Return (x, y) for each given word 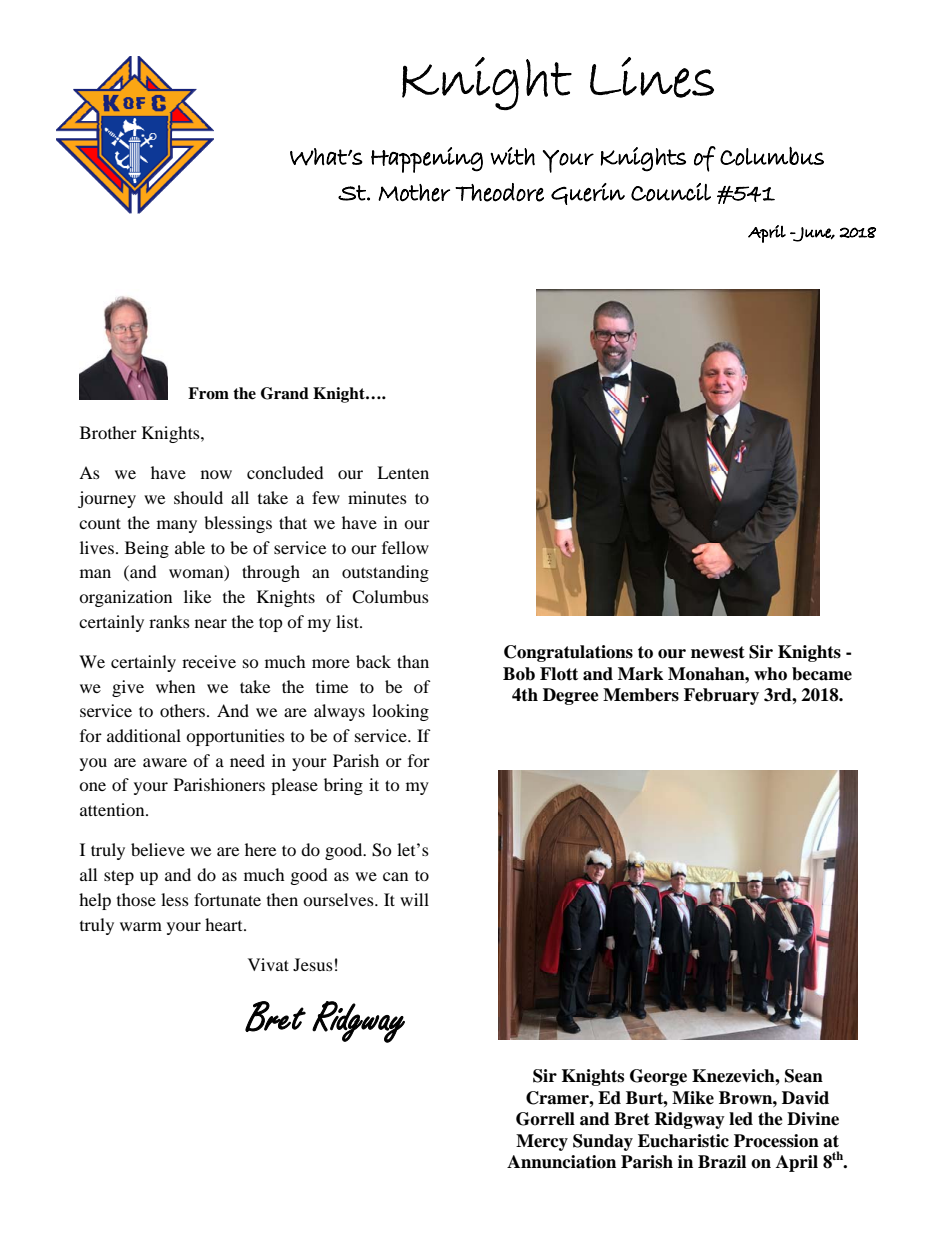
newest (718, 652)
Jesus (313, 964)
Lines (652, 77)
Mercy (542, 1142)
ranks (169, 621)
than (413, 661)
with (512, 156)
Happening (427, 160)
